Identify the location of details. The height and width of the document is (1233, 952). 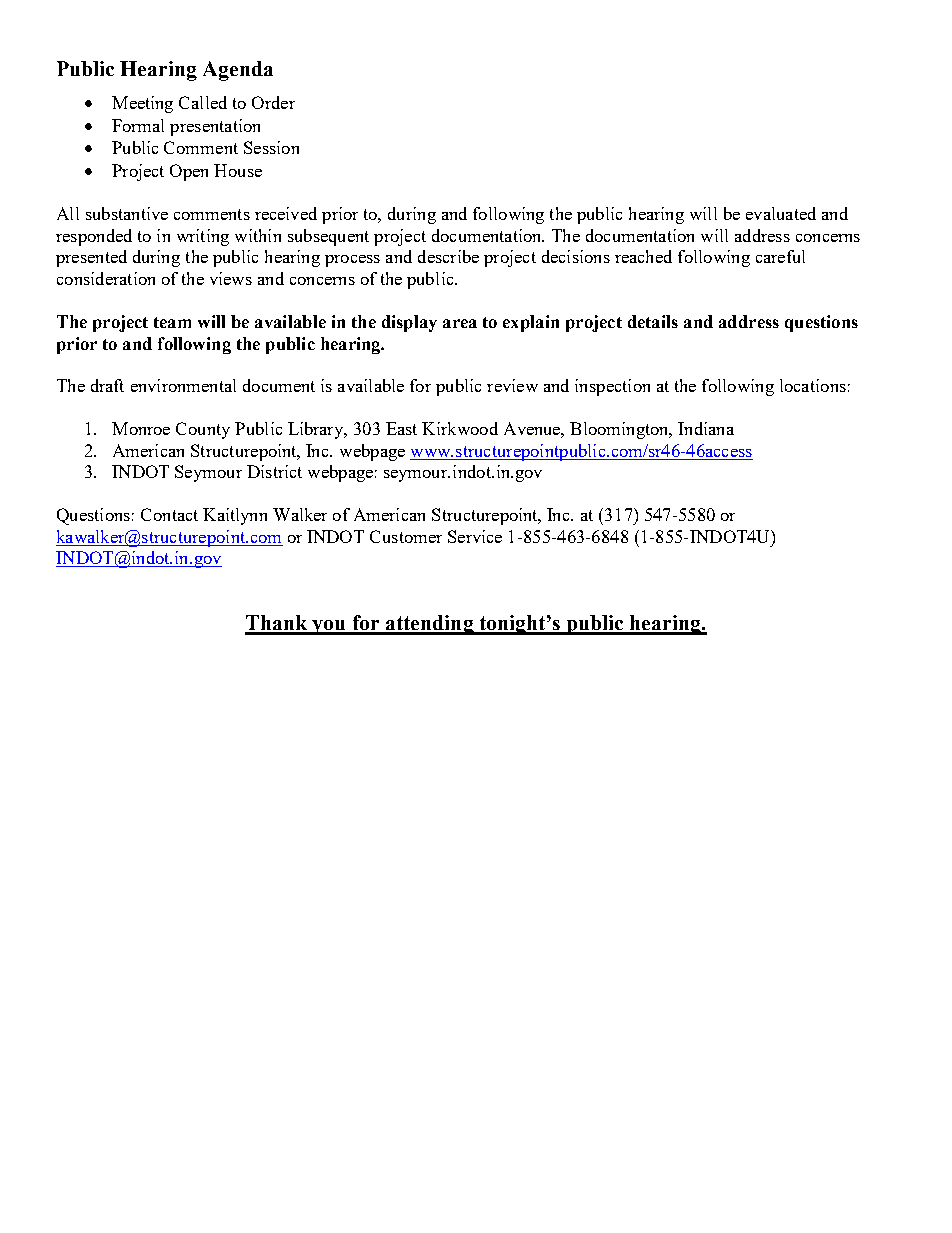
(653, 321).
